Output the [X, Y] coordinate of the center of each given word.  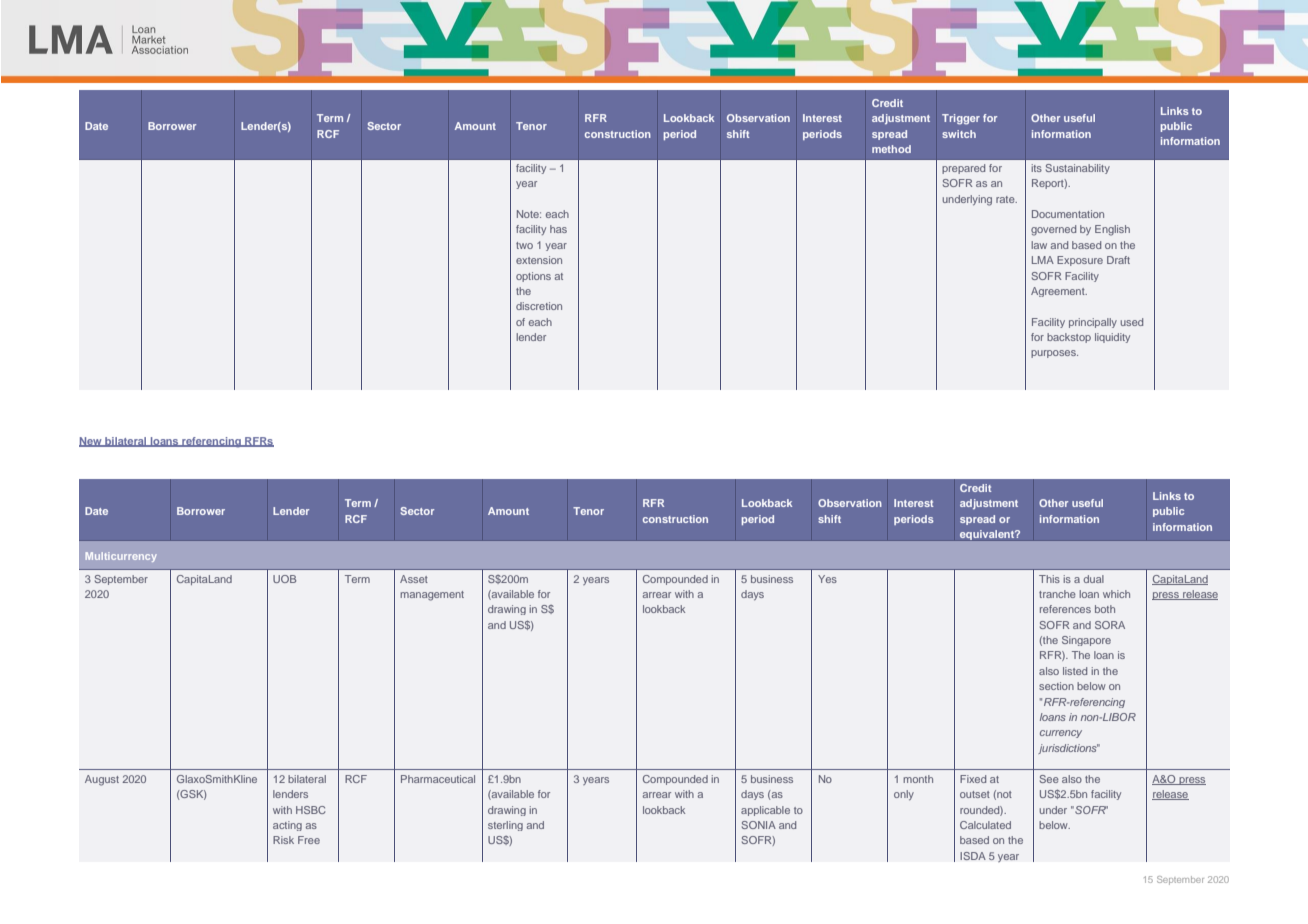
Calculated [985, 825]
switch [959, 134]
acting [287, 826]
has [558, 229]
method [891, 149]
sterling [505, 826]
